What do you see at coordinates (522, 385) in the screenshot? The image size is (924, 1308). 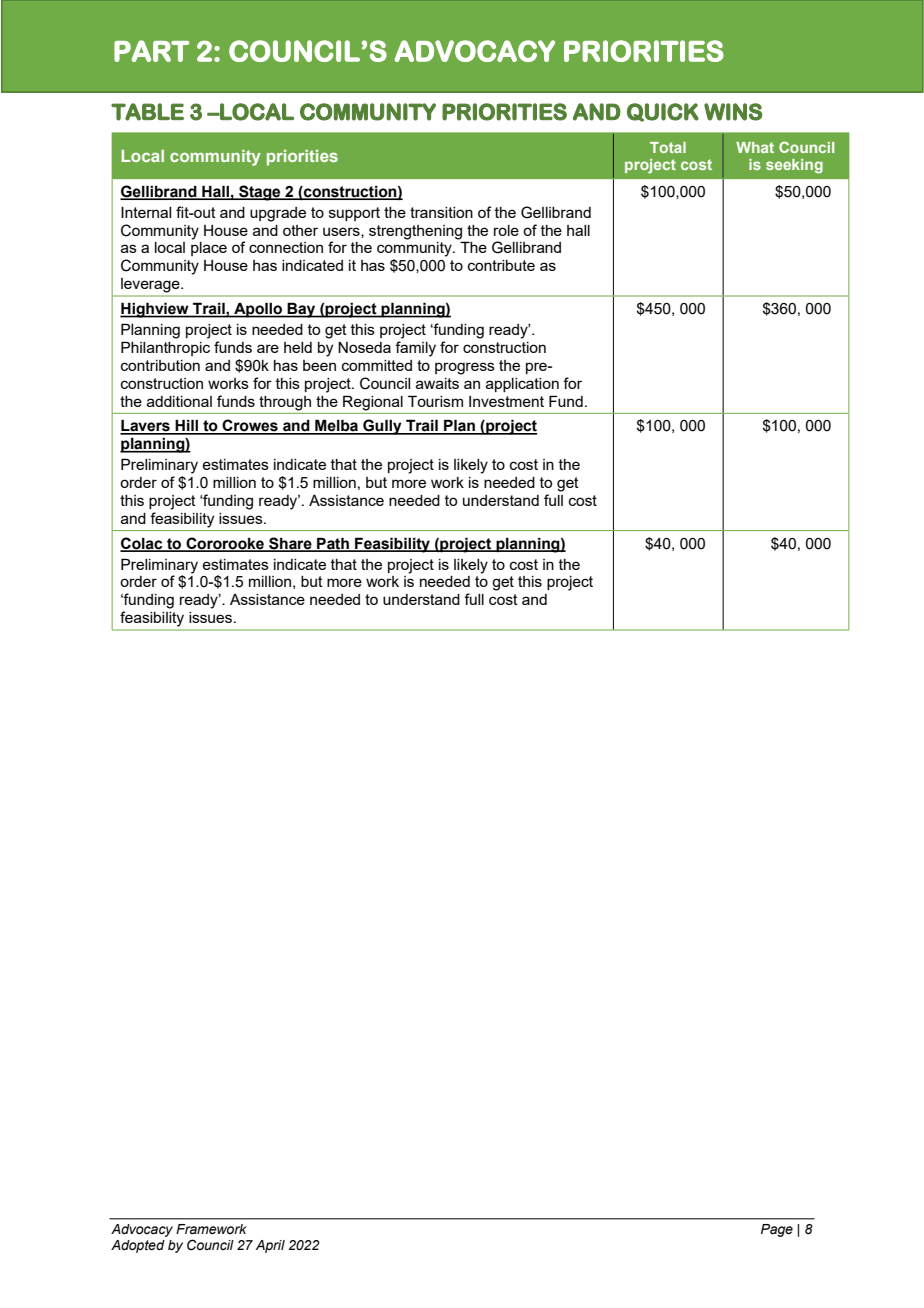 I see `application` at bounding box center [522, 385].
